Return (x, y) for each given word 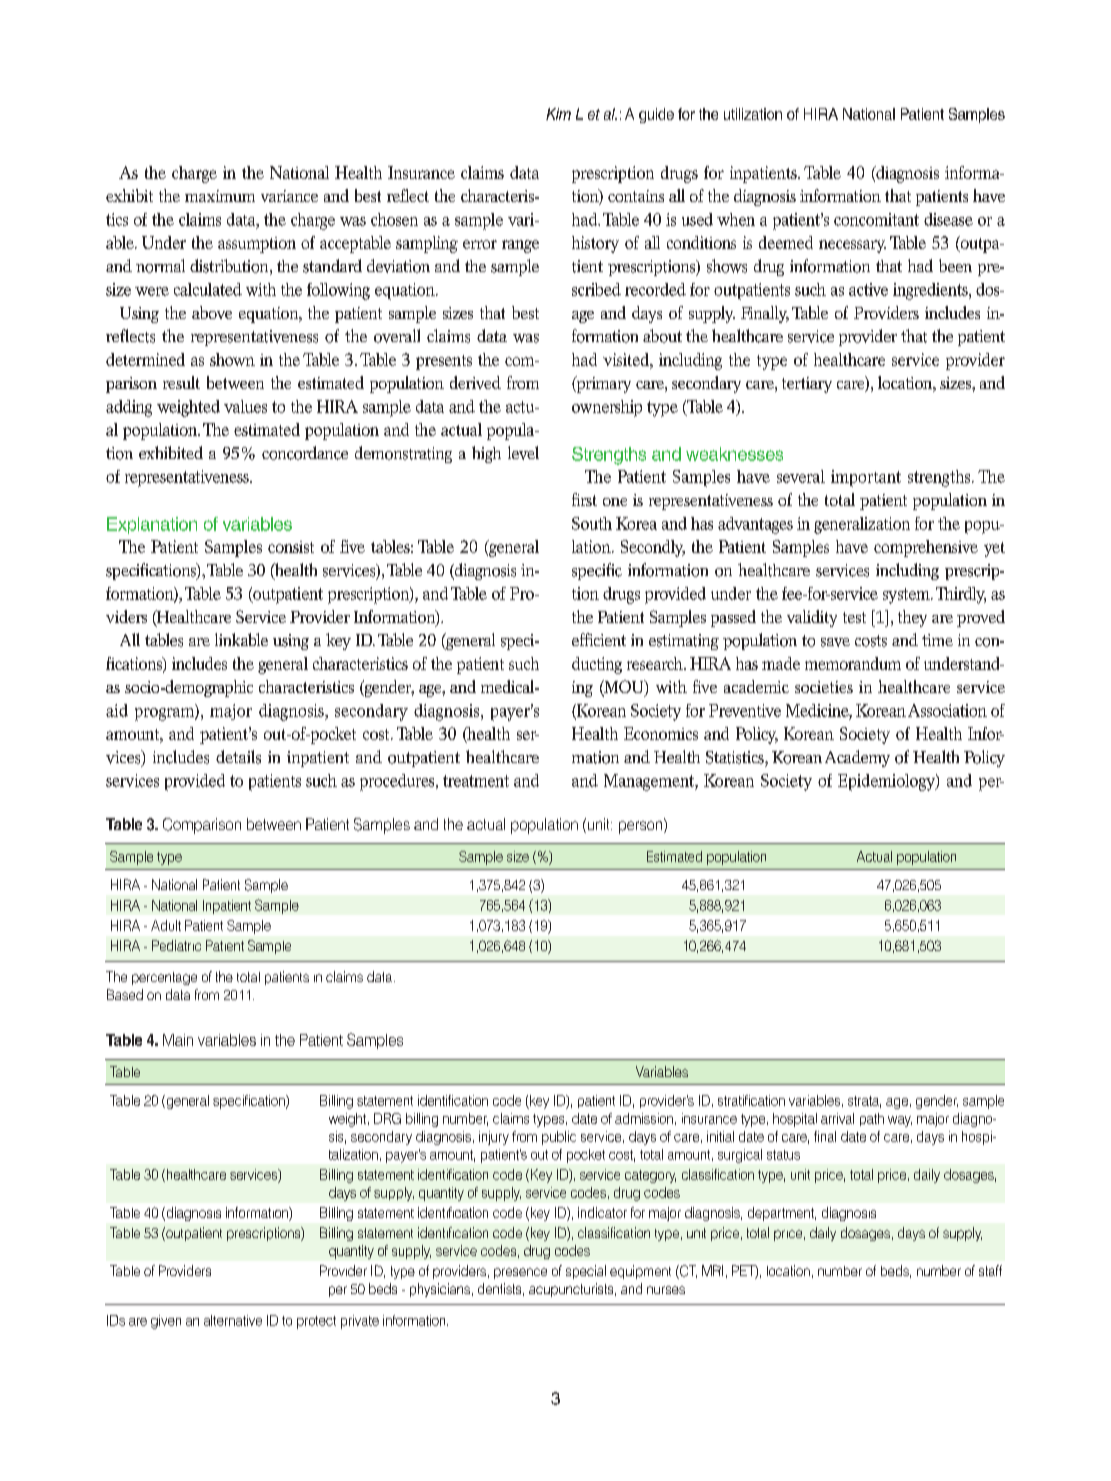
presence (520, 1273)
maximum (220, 196)
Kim (558, 114)
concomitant (876, 219)
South (592, 523)
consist (291, 547)
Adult (166, 925)
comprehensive (926, 548)
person (642, 826)
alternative (233, 1320)
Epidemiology (887, 782)
